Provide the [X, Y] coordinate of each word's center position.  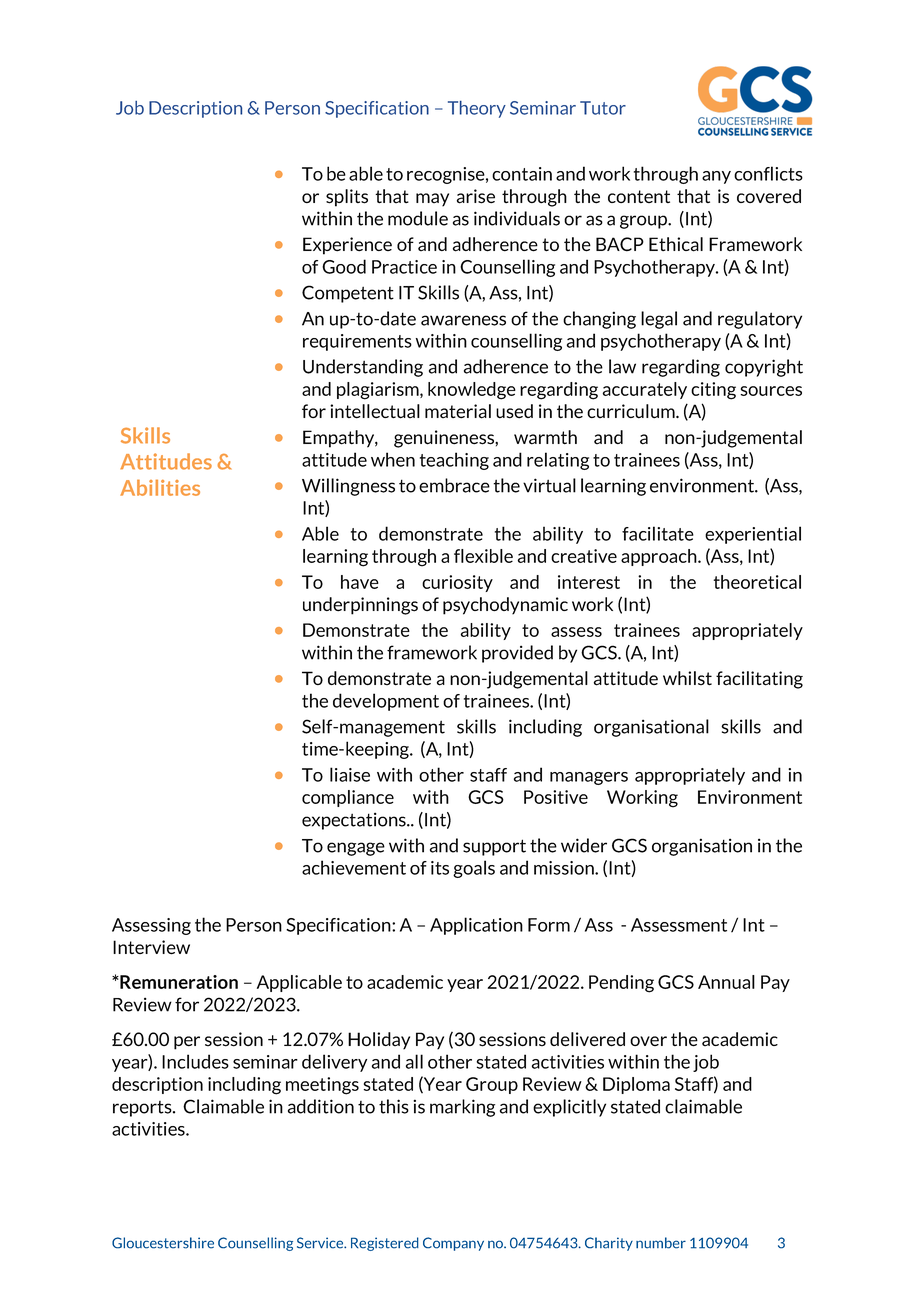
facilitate [658, 533]
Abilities [160, 487]
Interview [151, 947]
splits [347, 198]
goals [474, 869]
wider [584, 845]
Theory [477, 109]
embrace [454, 485]
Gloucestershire [163, 1243]
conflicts [768, 173]
